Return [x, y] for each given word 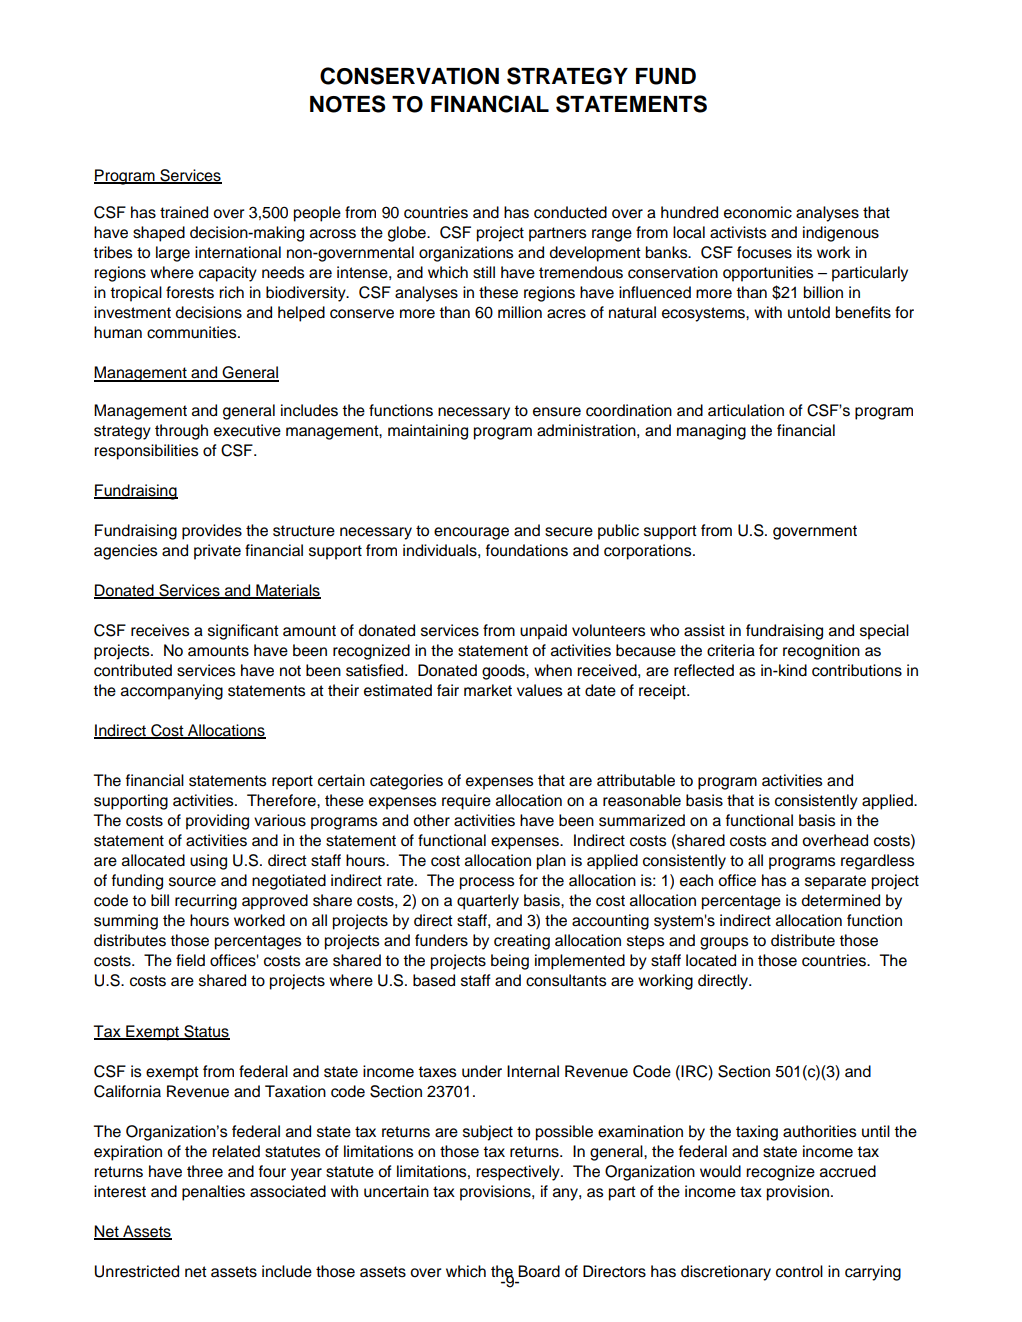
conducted [570, 212]
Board [539, 1271]
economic [758, 212]
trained [184, 212]
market [488, 690]
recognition [821, 652]
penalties [213, 1193]
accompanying [172, 692]
